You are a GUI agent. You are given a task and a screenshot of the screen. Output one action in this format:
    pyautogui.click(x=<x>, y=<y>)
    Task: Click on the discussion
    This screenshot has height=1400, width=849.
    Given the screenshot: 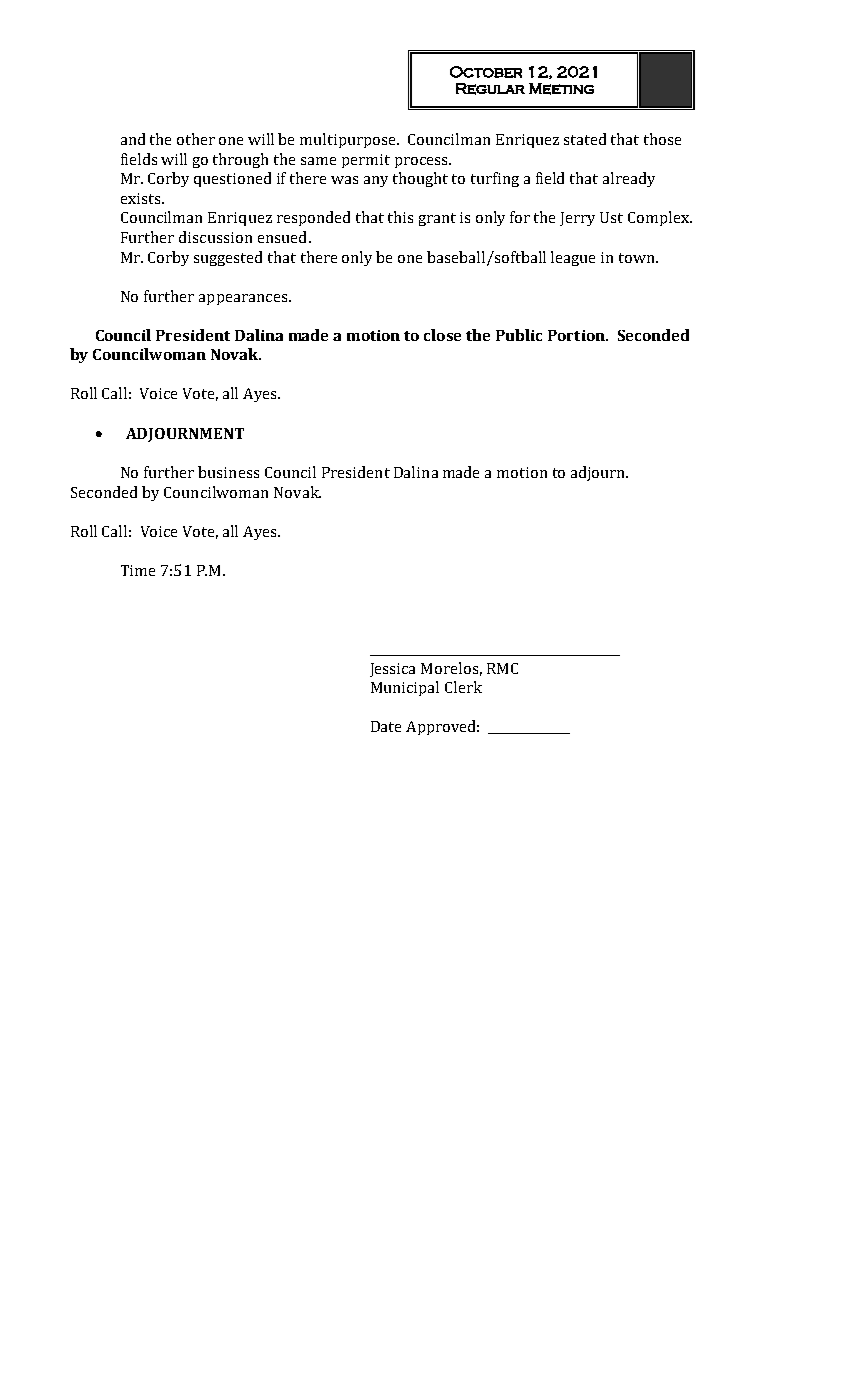 What is the action you would take?
    pyautogui.click(x=215, y=237)
